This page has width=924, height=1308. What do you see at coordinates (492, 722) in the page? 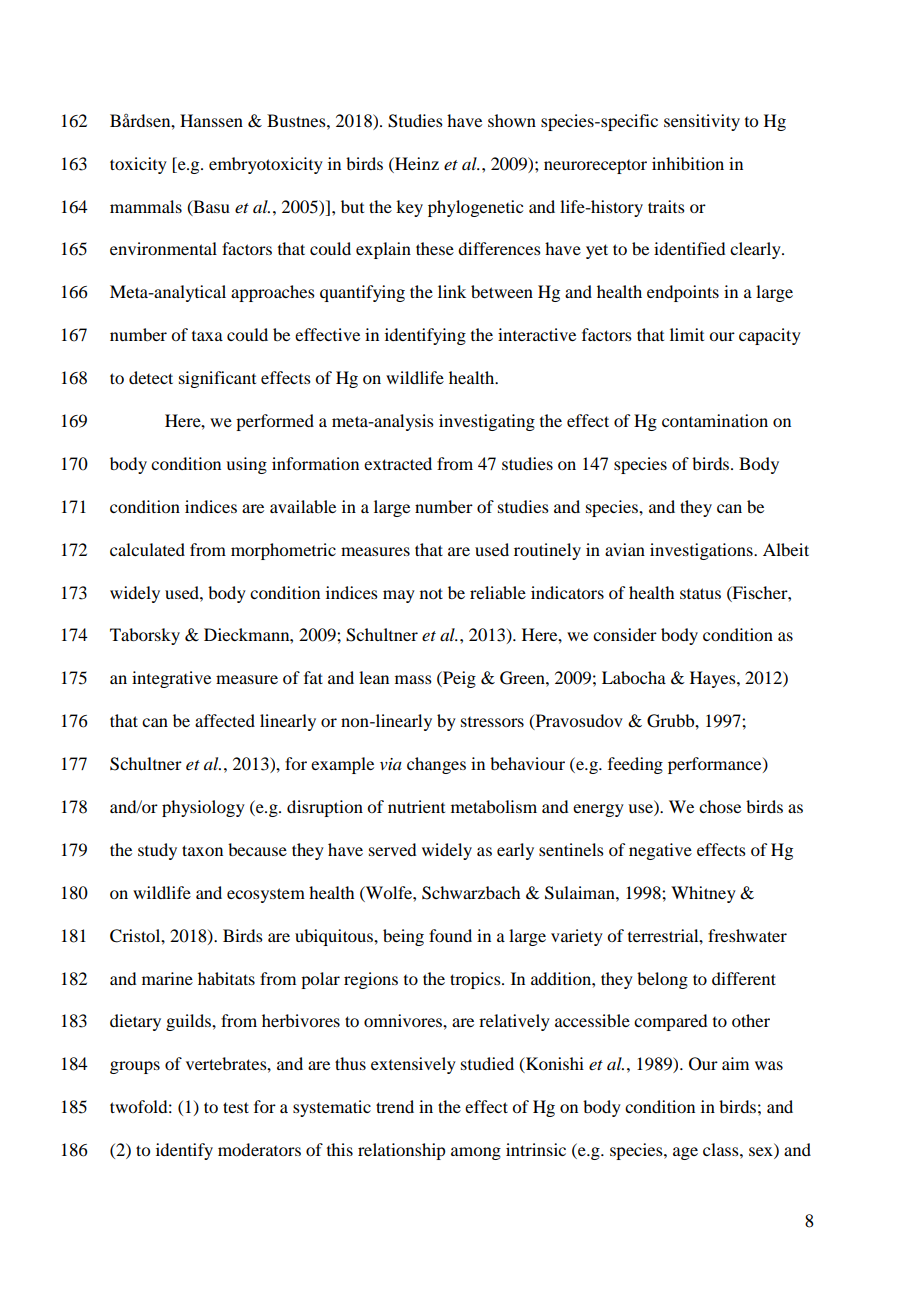
I see `stressors` at bounding box center [492, 722].
